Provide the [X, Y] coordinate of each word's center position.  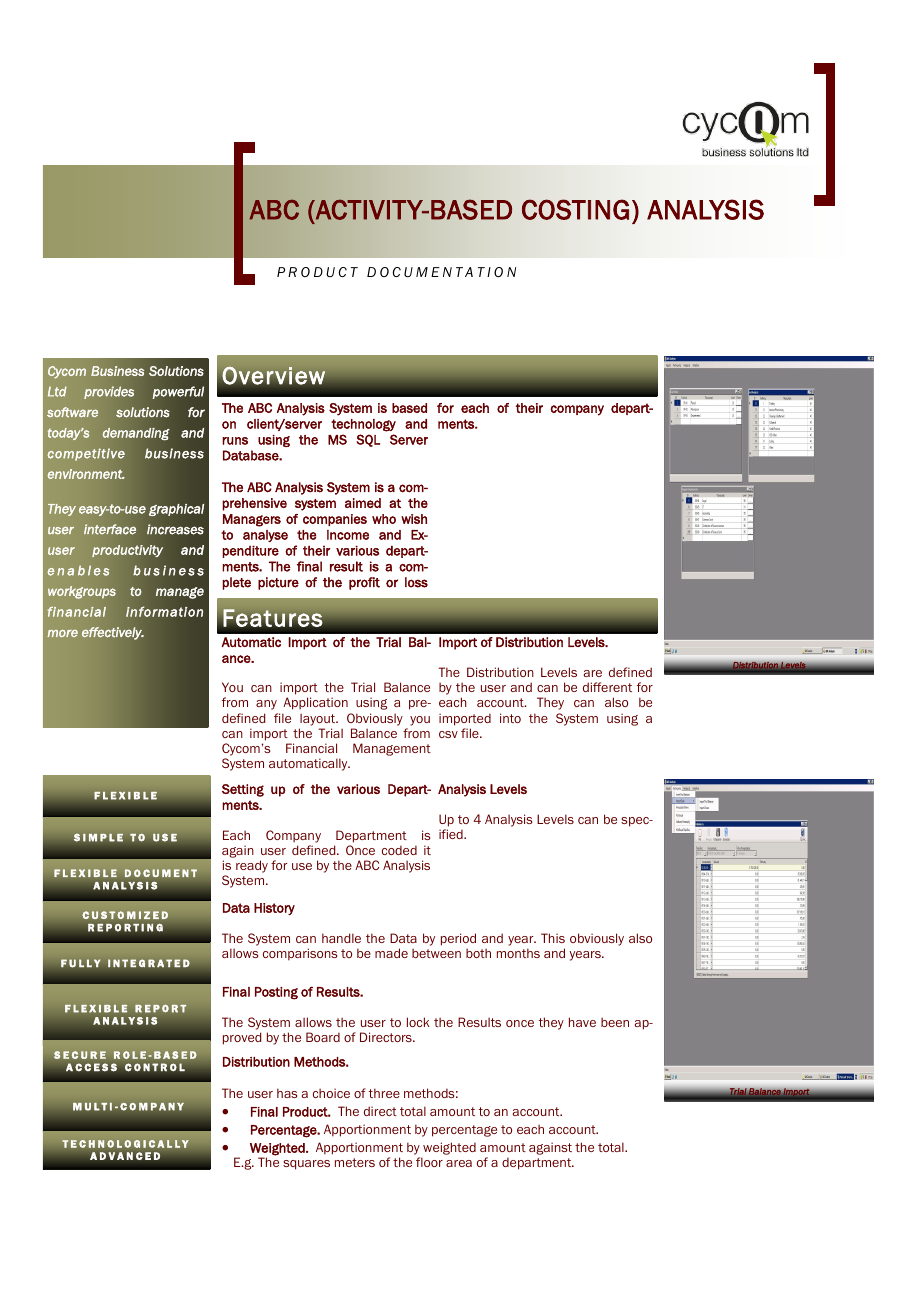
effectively [113, 633]
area [459, 1163]
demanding [136, 434]
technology [363, 425]
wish [414, 519]
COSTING [575, 209]
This [553, 938]
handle [341, 938]
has [287, 1093]
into [510, 718]
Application [315, 703]
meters [355, 1162]
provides [109, 392]
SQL [368, 440]
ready [252, 866]
